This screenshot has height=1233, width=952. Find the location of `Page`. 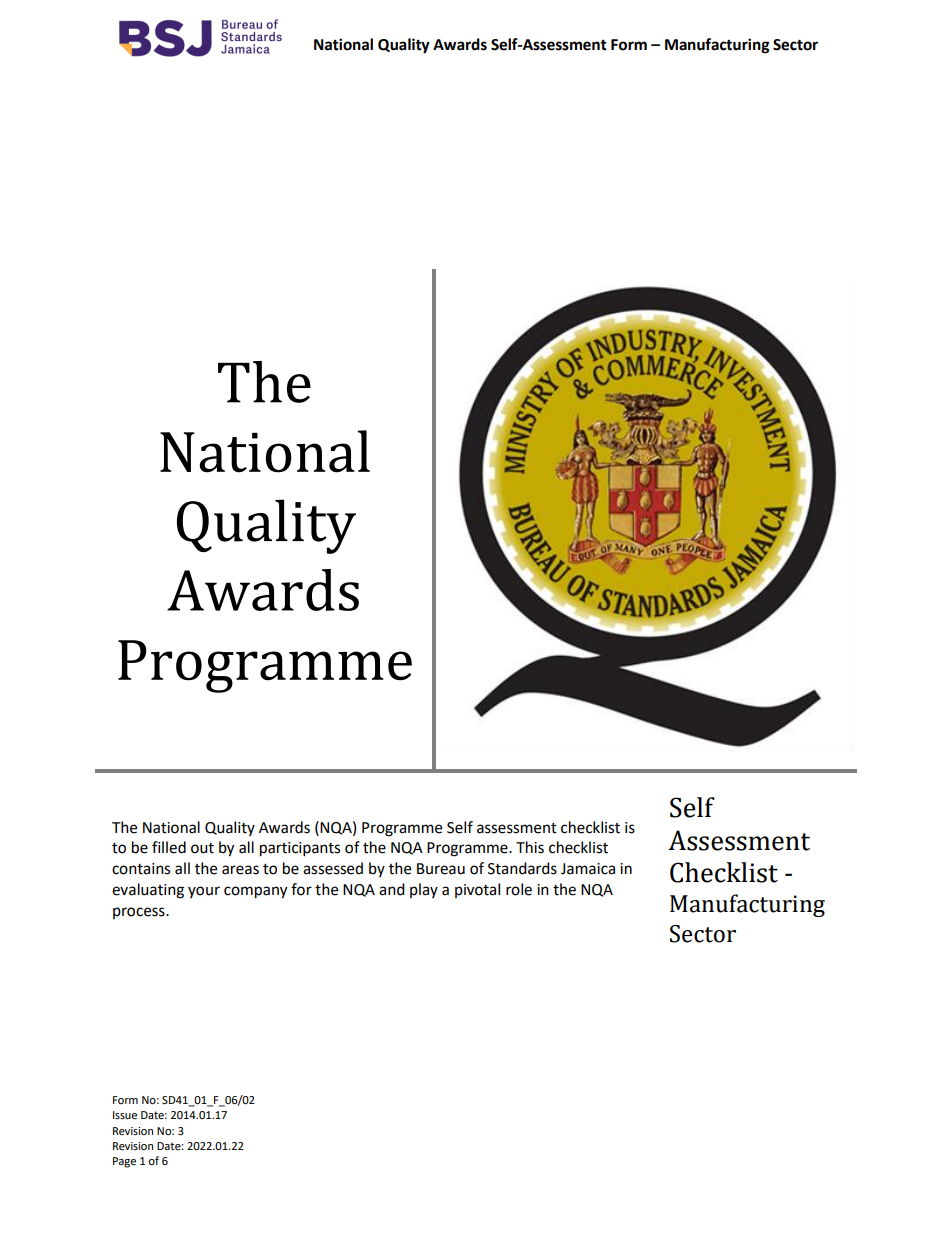

Page is located at coordinates (124, 1162).
